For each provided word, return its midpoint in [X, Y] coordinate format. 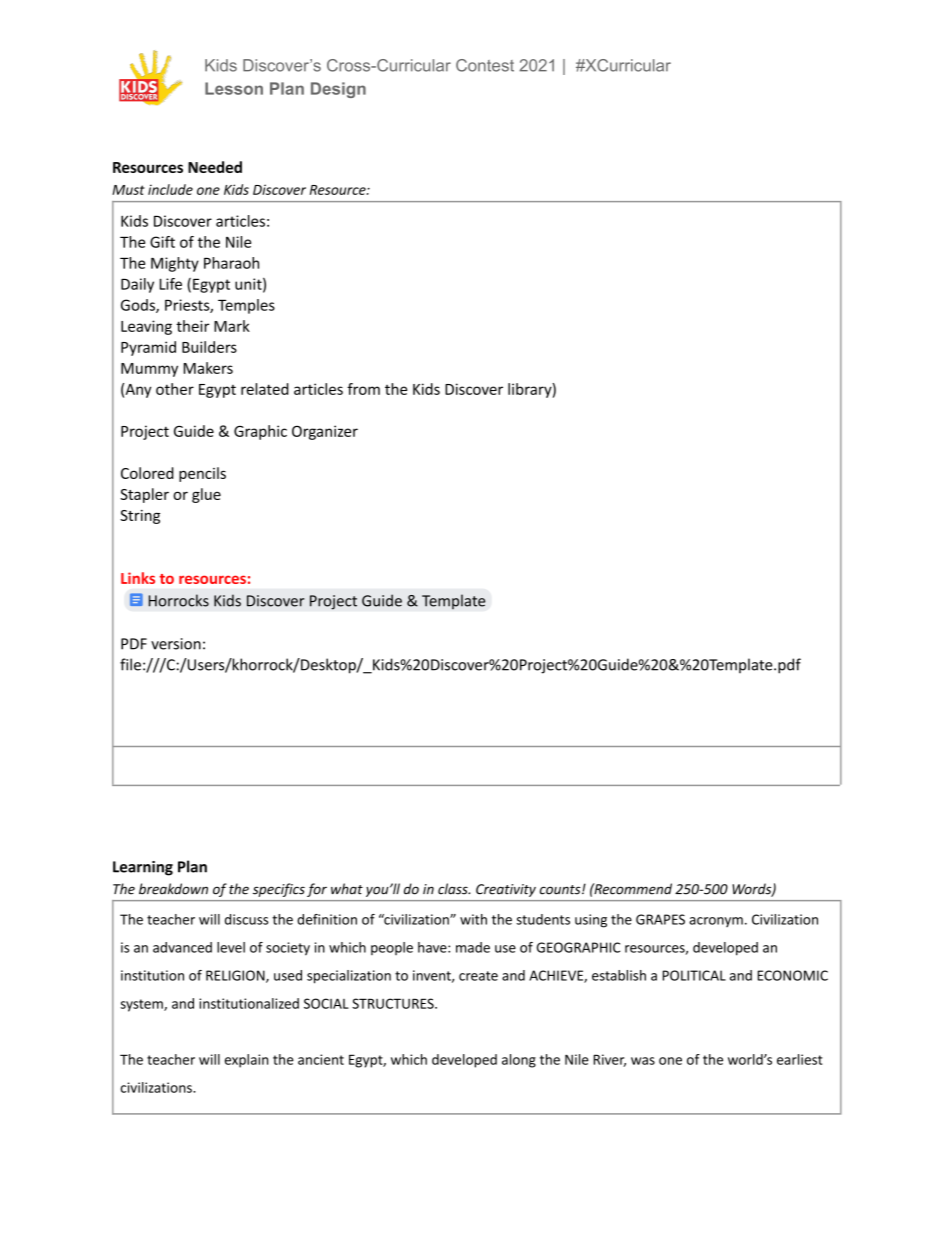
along [519, 1061]
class [454, 889]
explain [246, 1061]
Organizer [325, 432]
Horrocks [179, 600]
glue [206, 495]
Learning [143, 868]
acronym [716, 922]
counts [561, 890]
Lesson [234, 88]
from [363, 389]
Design [338, 90]
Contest [485, 65]
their [192, 326]
